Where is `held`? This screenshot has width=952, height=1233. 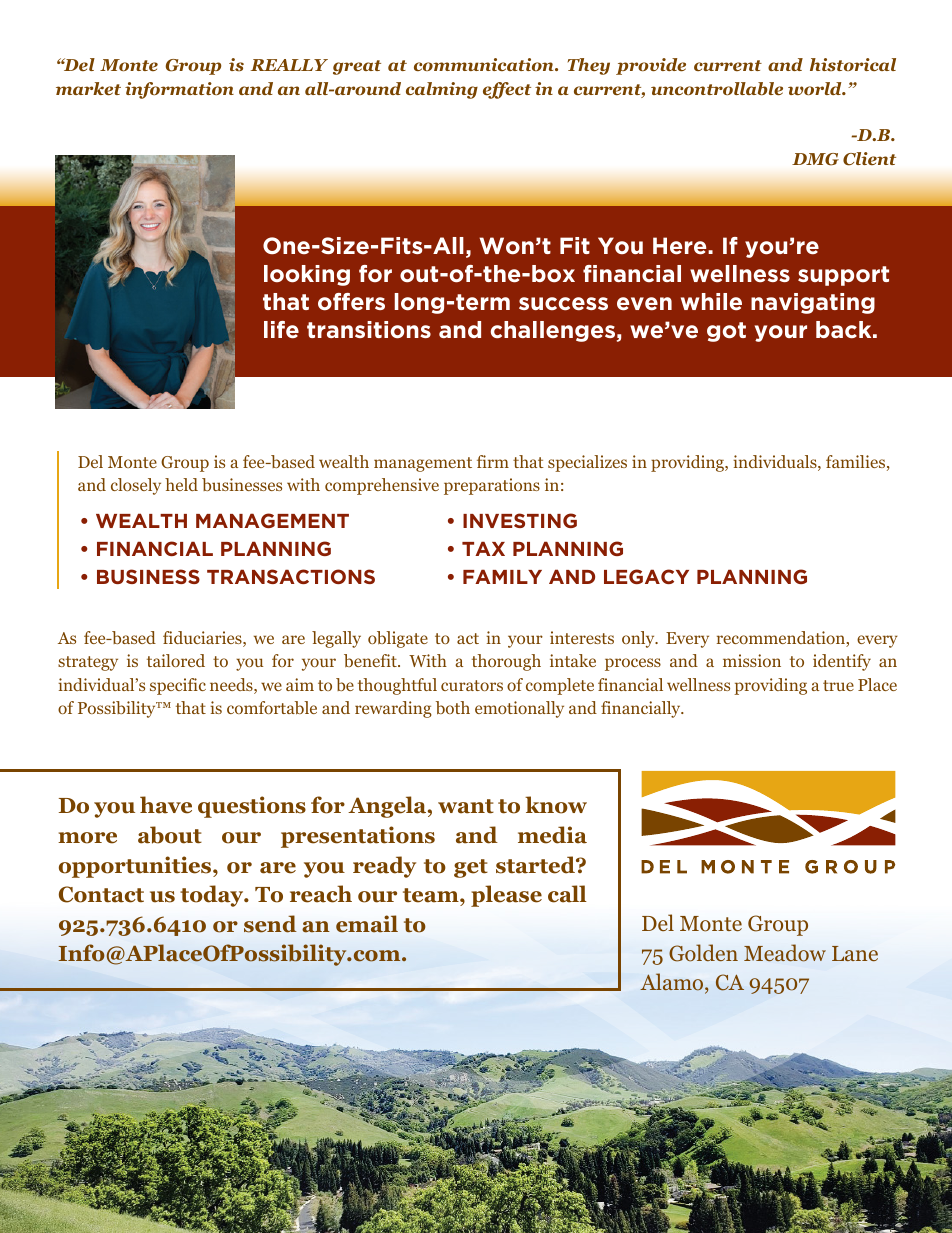
held is located at coordinates (181, 484).
